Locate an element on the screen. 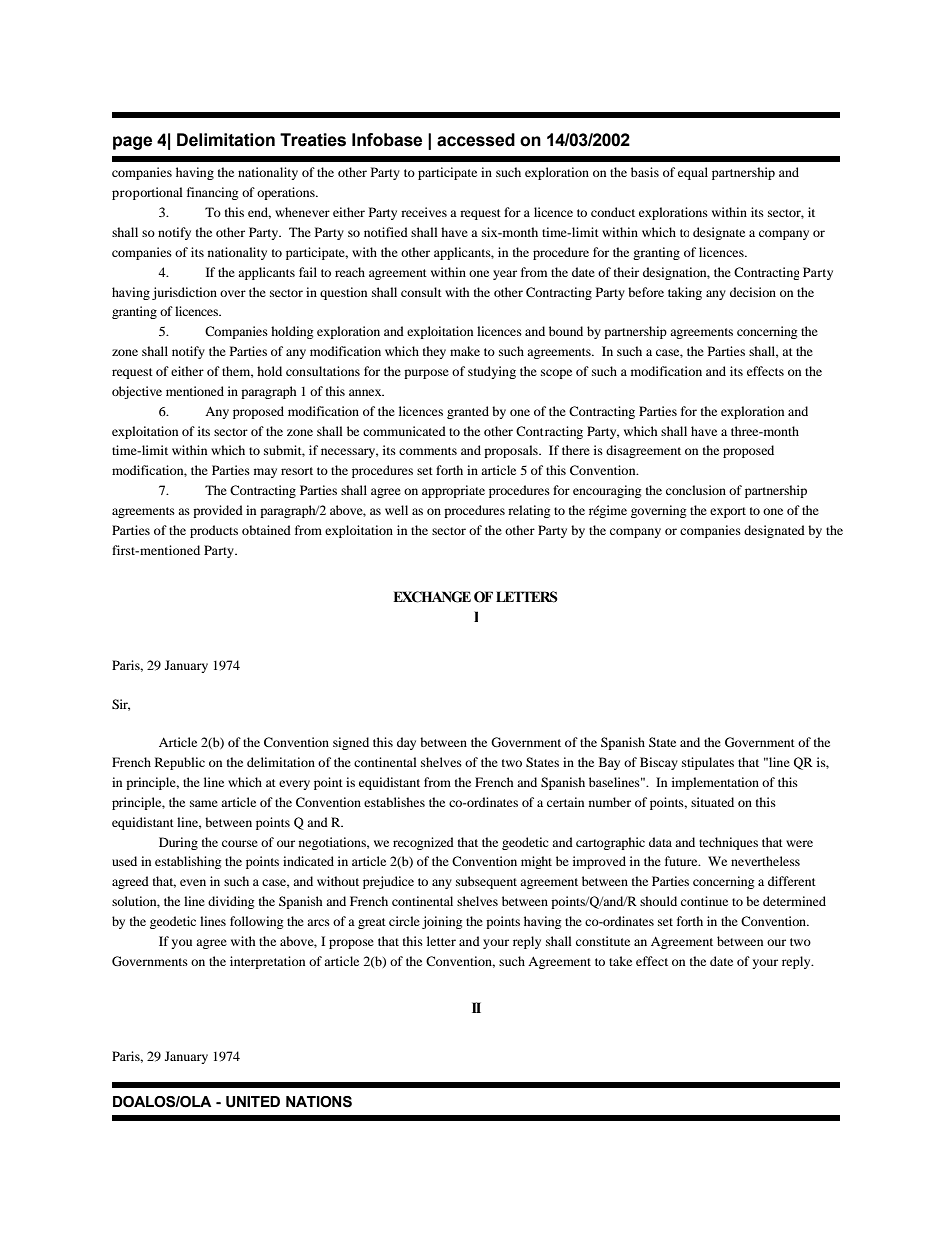 This screenshot has height=1233, width=952. day is located at coordinates (406, 743).
